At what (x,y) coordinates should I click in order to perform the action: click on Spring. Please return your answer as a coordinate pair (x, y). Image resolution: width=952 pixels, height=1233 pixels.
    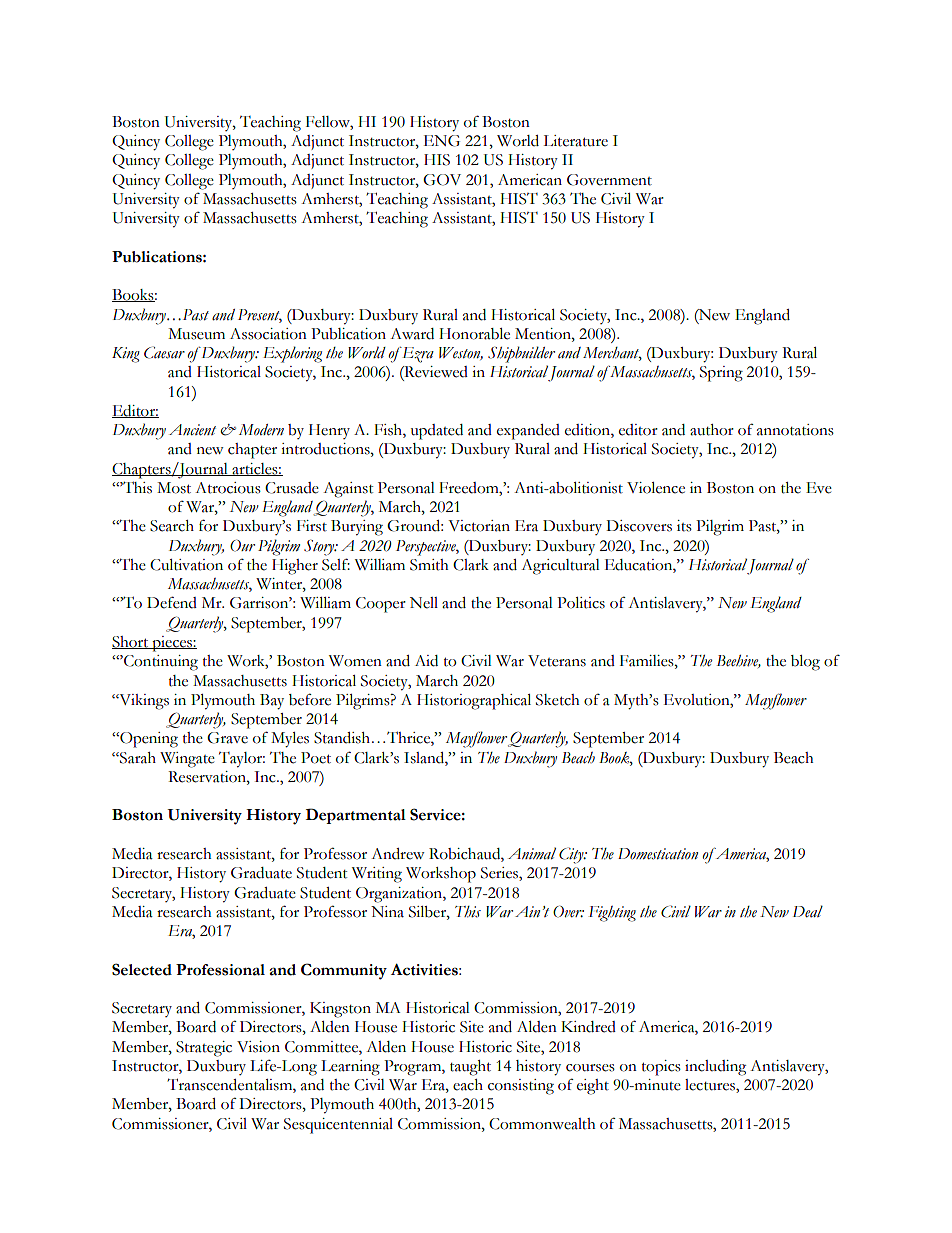
    Looking at the image, I should click on (721, 374).
